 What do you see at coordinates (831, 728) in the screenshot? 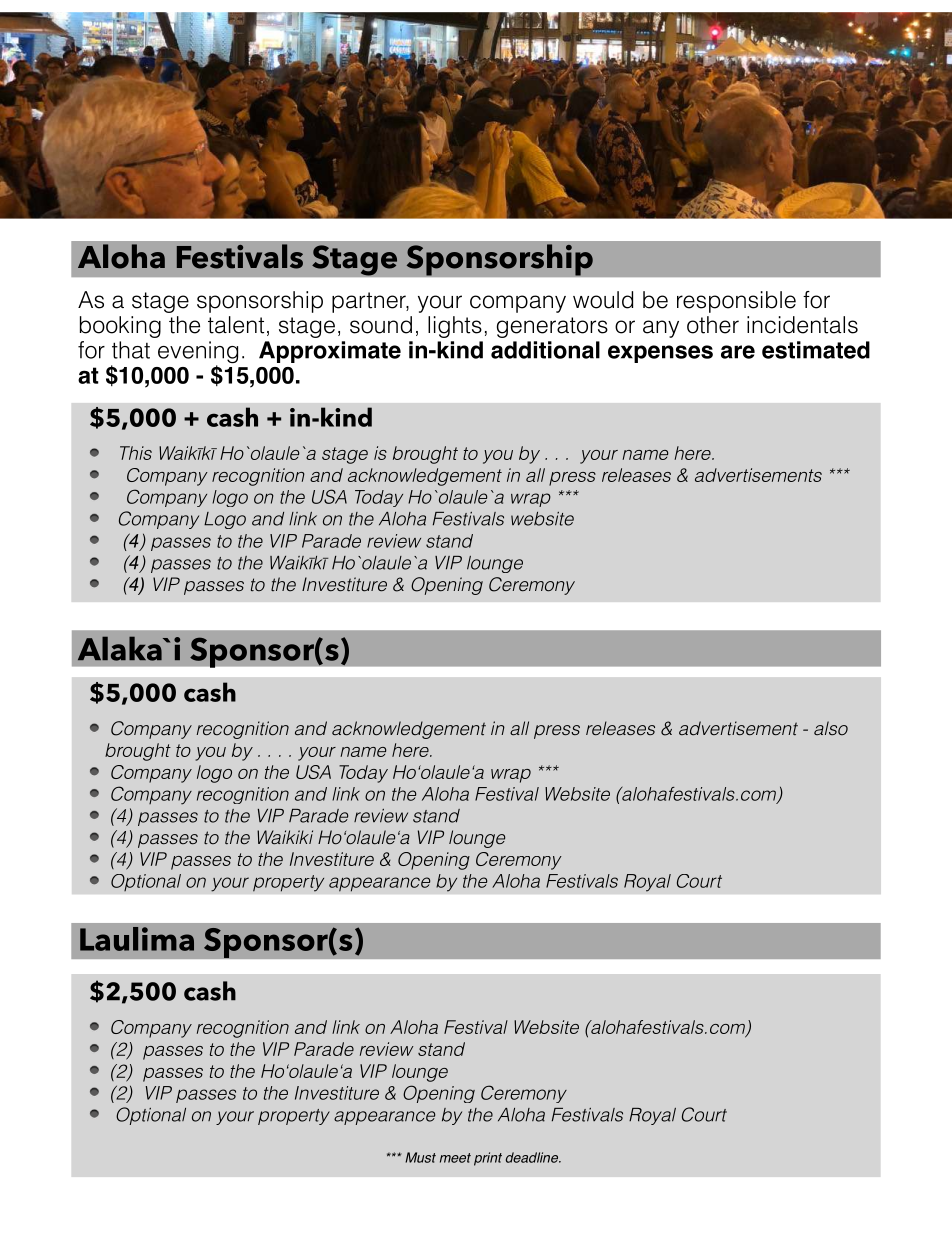
I see `also` at bounding box center [831, 728].
